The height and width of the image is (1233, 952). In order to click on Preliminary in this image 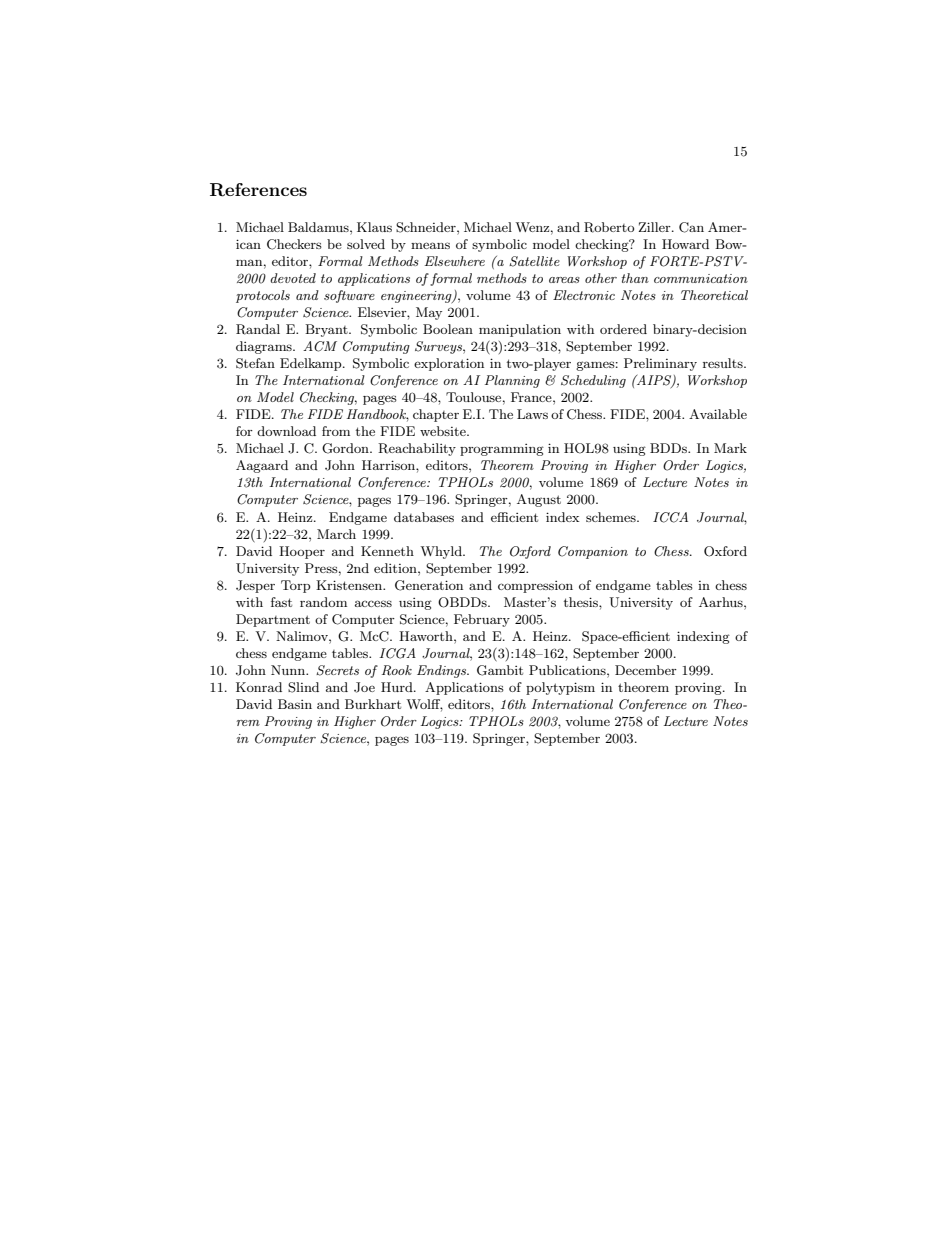, I will do `click(660, 364)`.
